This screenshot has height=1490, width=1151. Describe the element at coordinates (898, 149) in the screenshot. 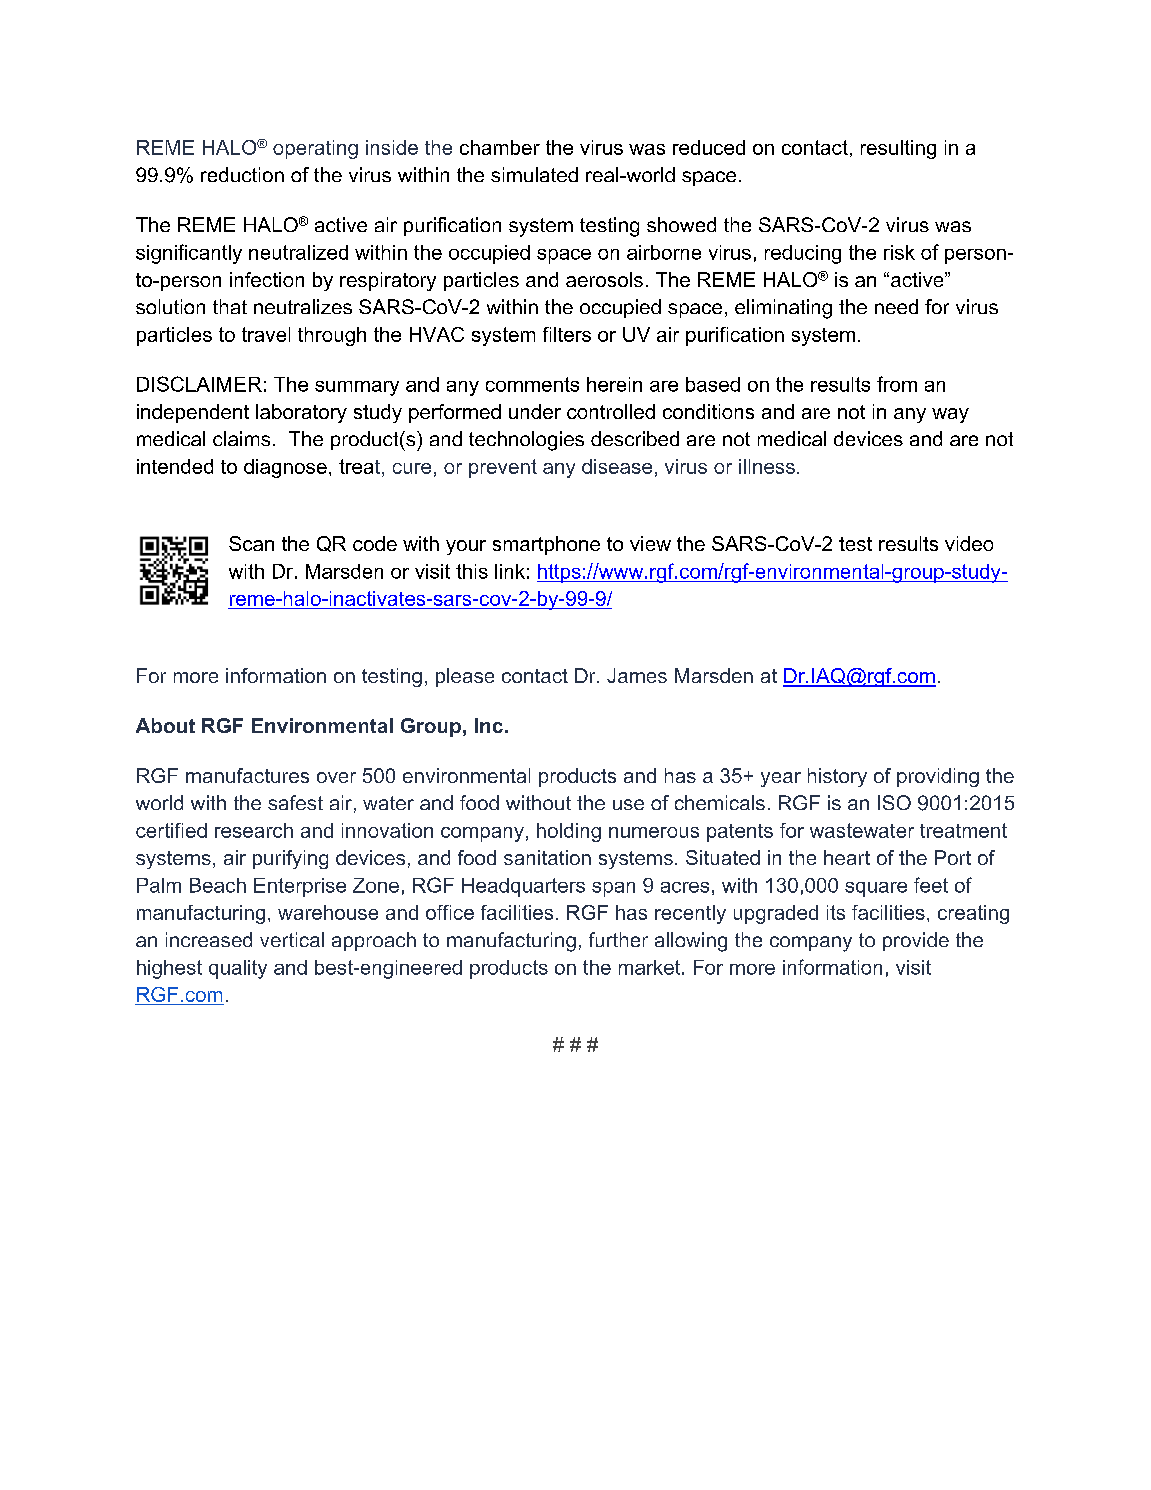

I see `resulting` at that location.
